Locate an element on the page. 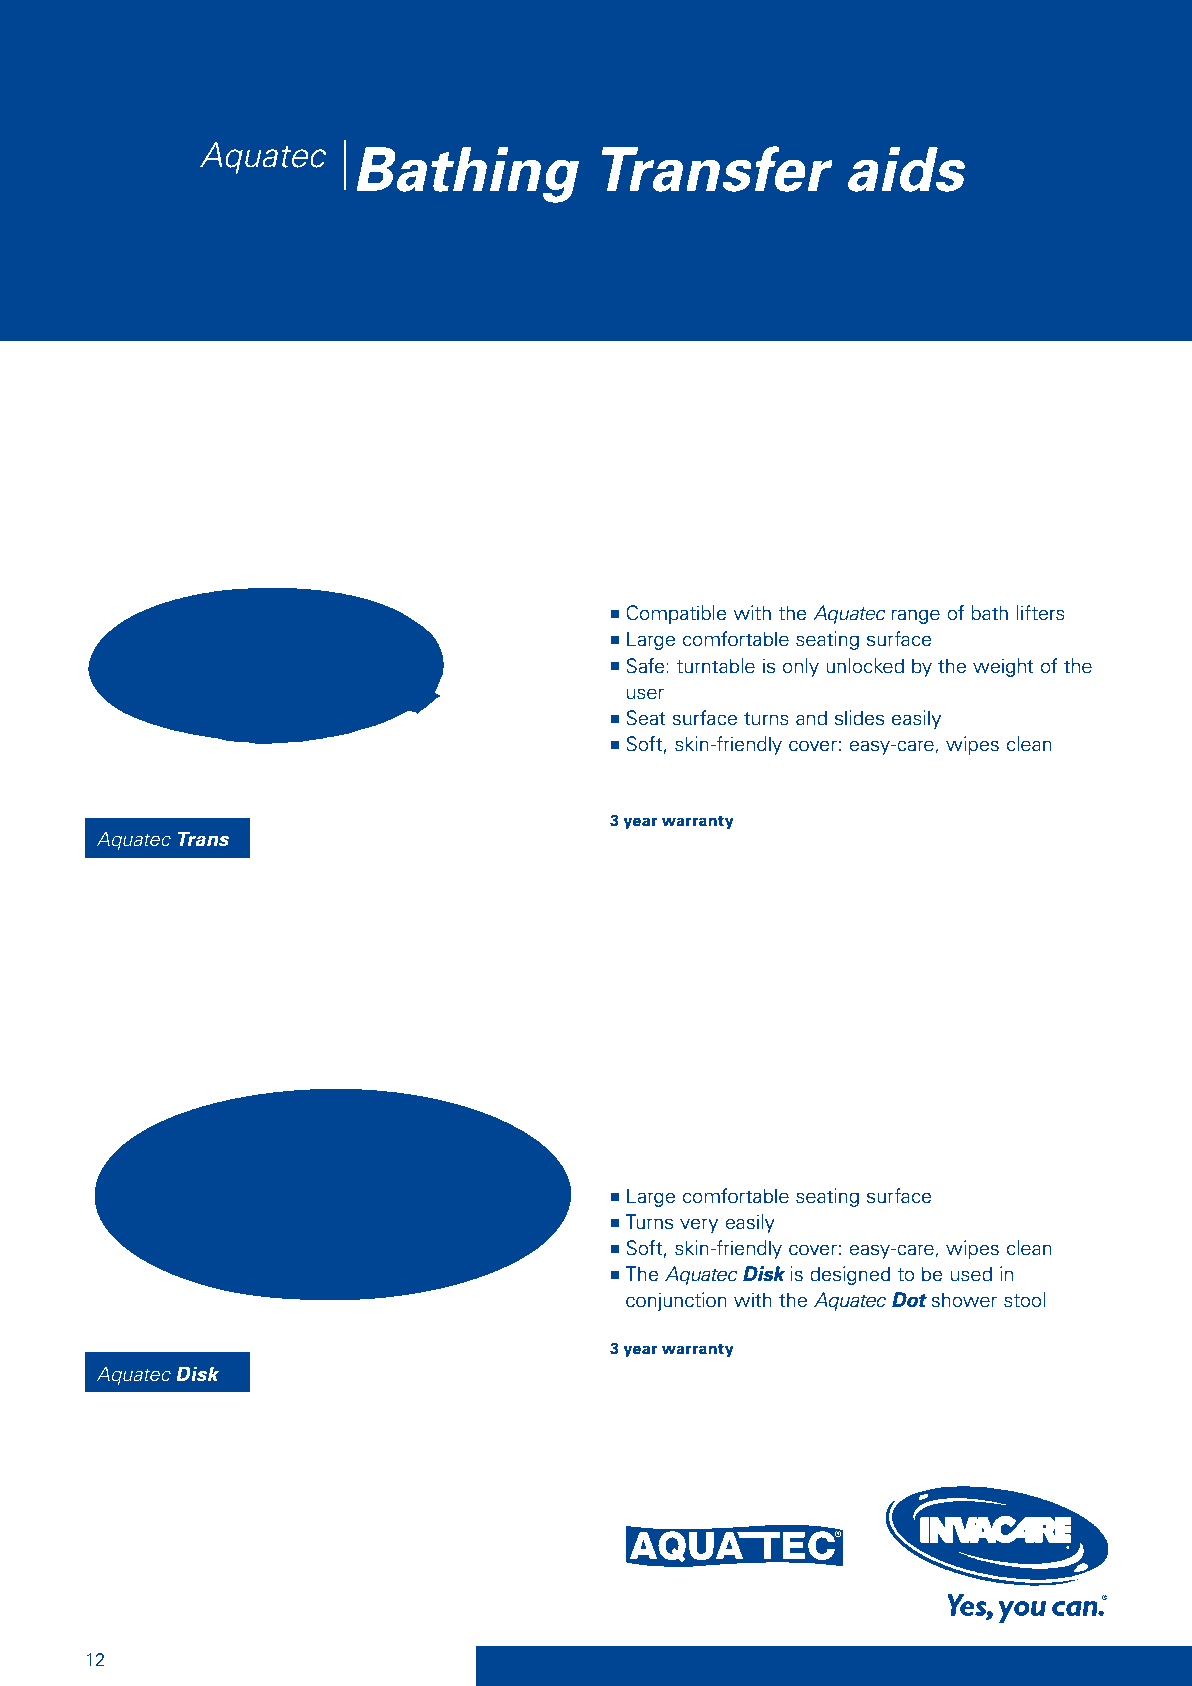 The width and height of the image is (1192, 1686). used is located at coordinates (971, 1274).
